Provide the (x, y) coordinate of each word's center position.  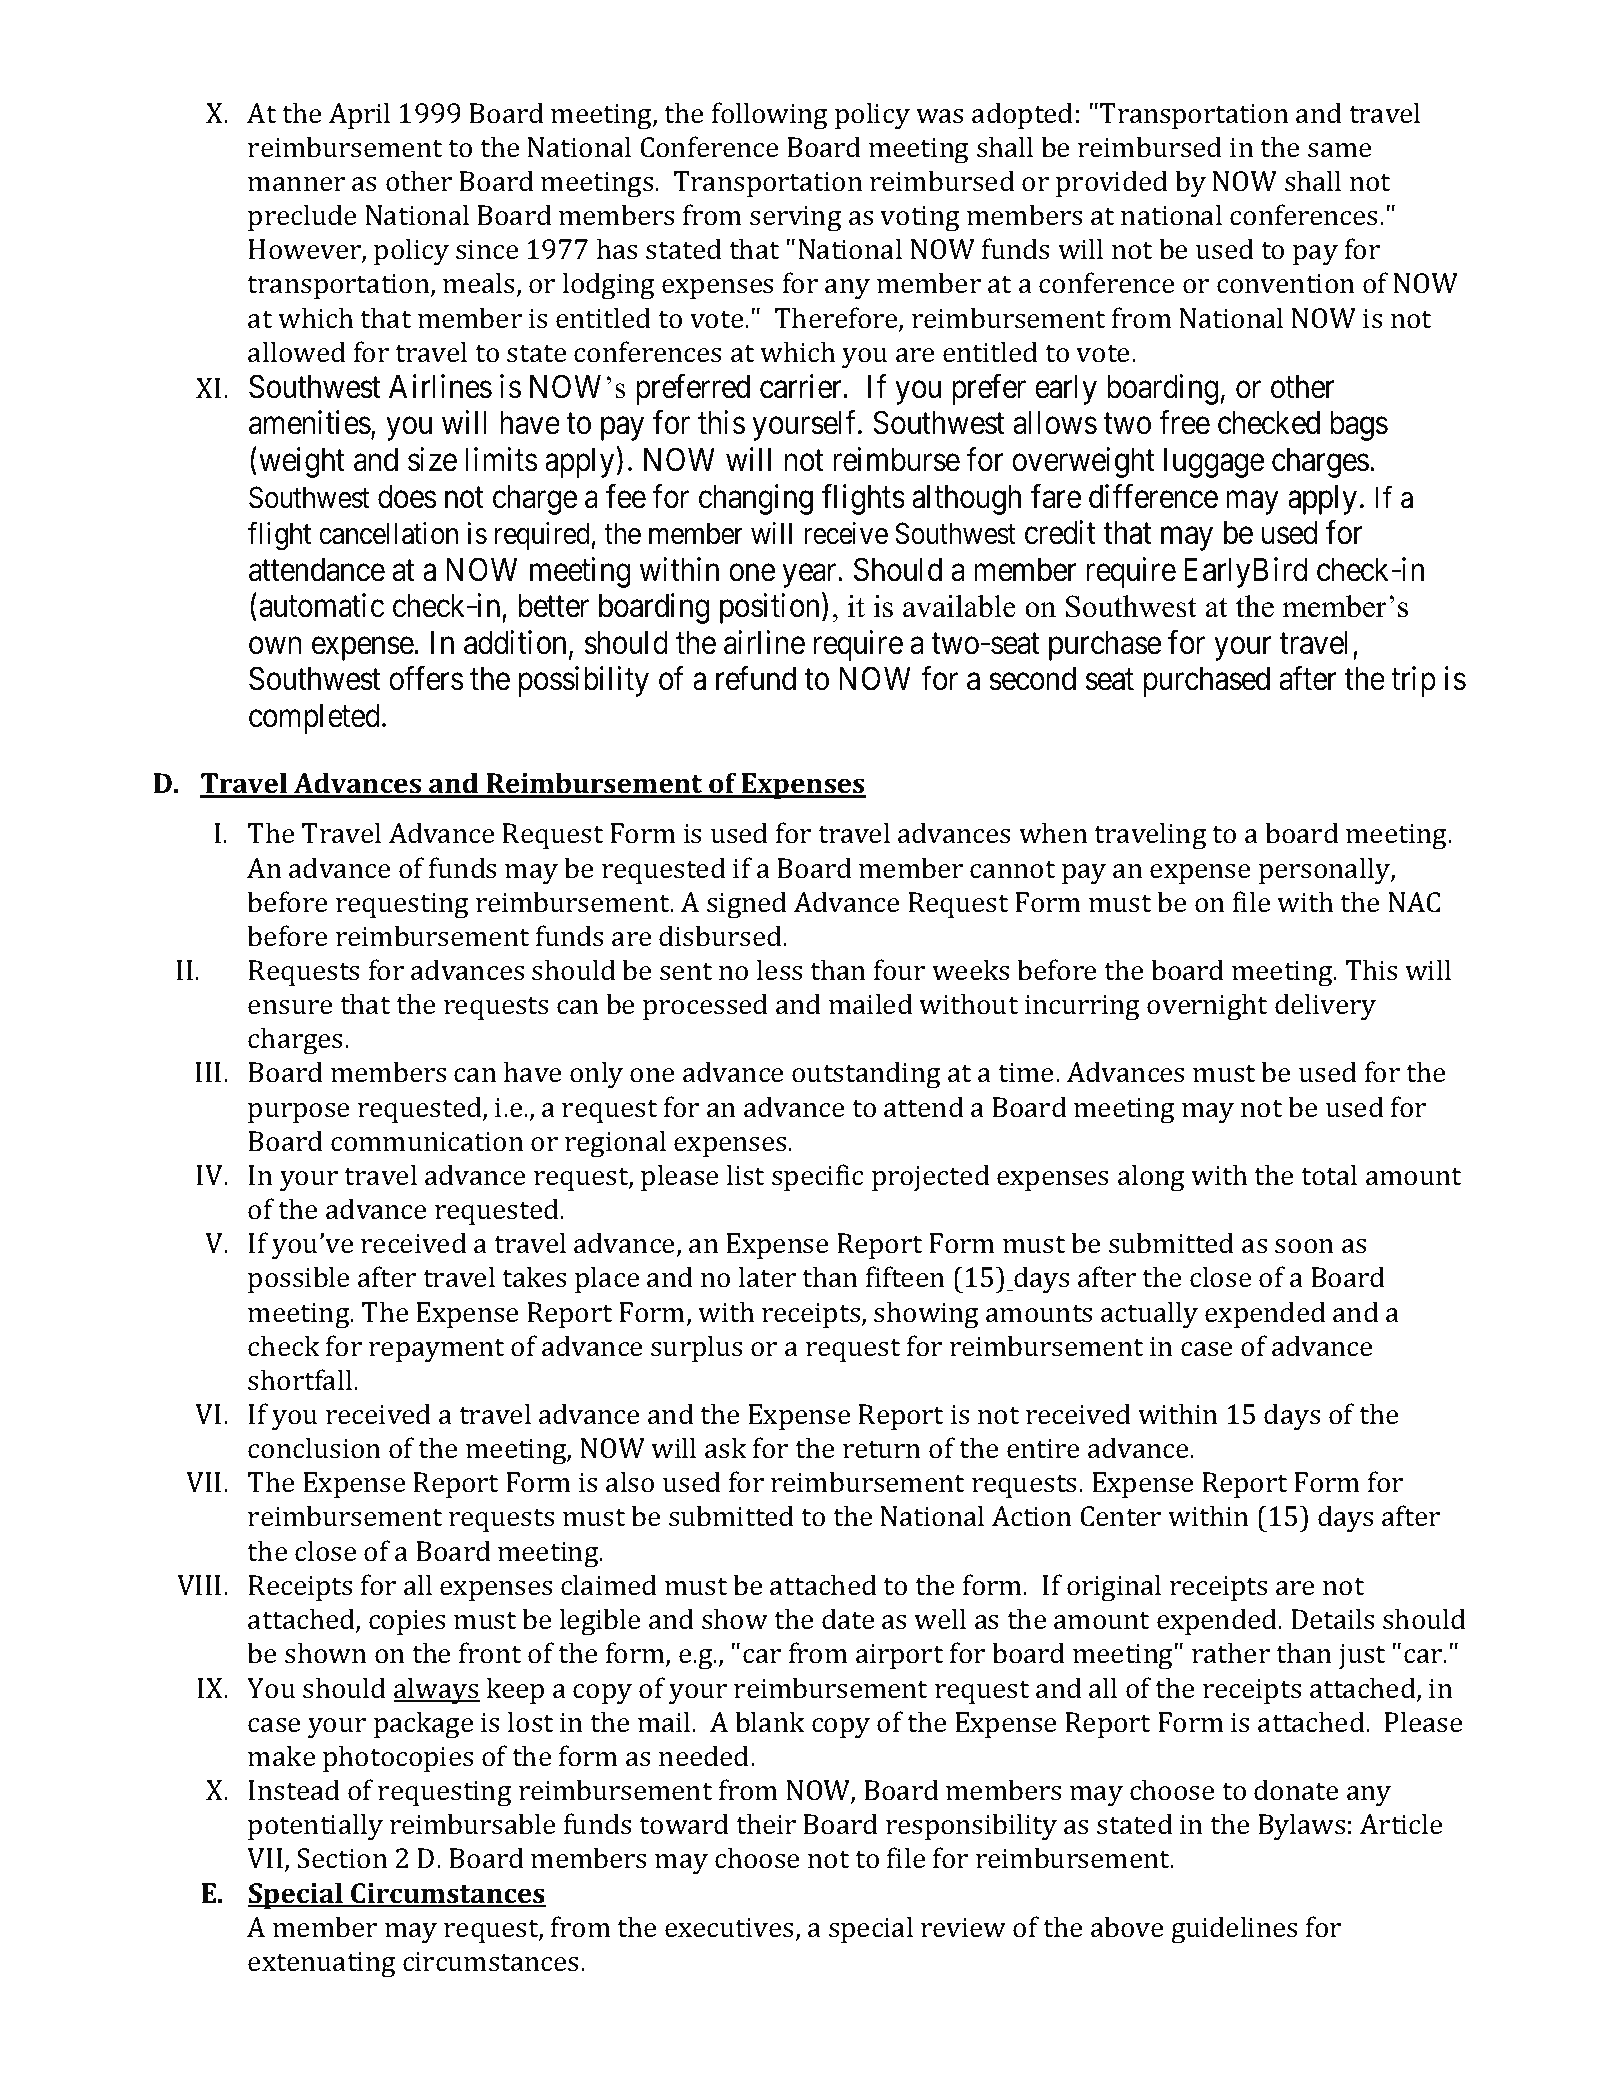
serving (795, 218)
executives (729, 1927)
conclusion (314, 1448)
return (882, 1450)
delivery (1325, 1007)
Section (342, 1858)
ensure (290, 1007)
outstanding (866, 1075)
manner (296, 184)
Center (1120, 1516)
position (771, 609)
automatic (321, 606)
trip (1413, 682)
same (1339, 150)
